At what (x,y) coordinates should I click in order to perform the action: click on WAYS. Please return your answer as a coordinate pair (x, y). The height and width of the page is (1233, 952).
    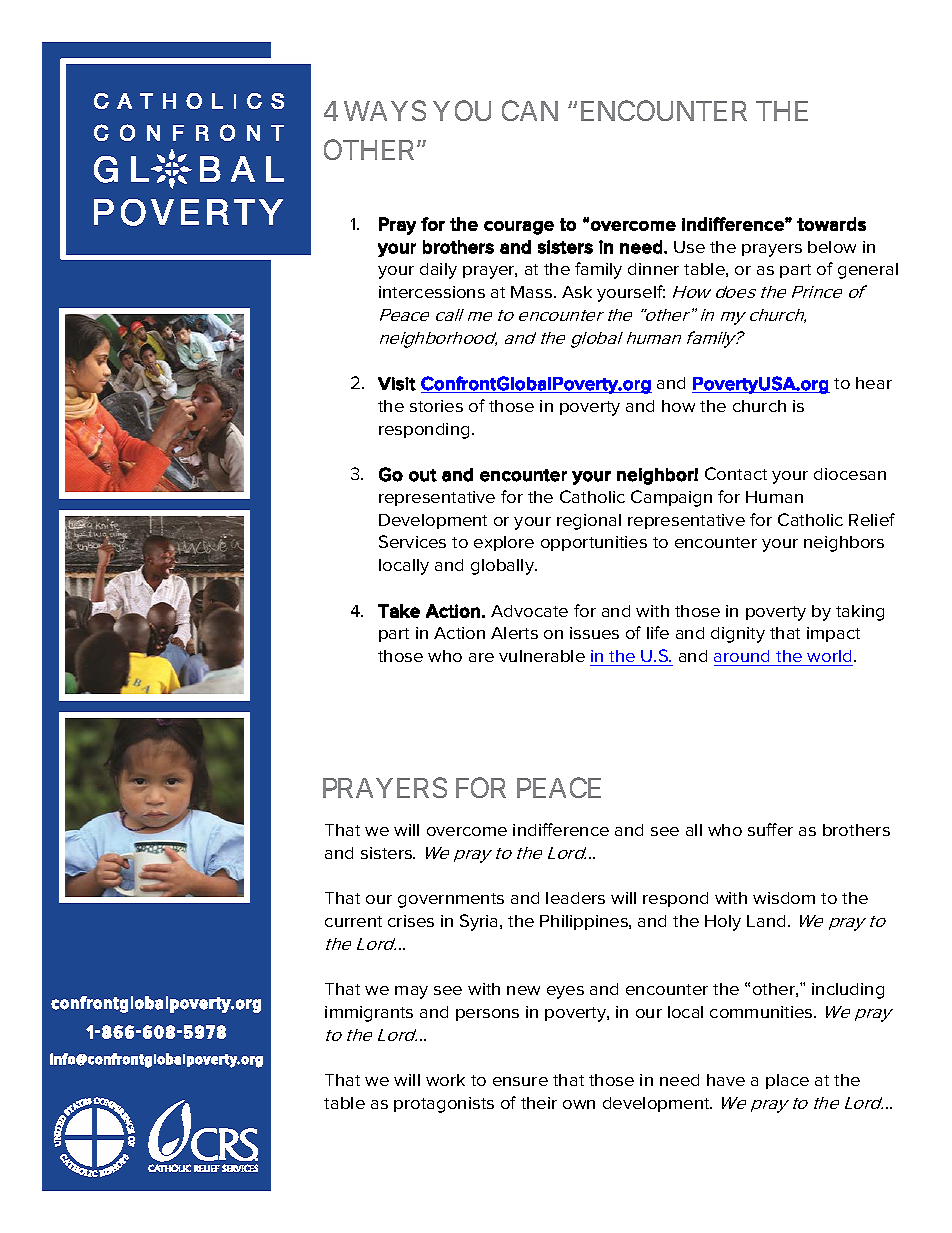
    Looking at the image, I should click on (385, 110).
